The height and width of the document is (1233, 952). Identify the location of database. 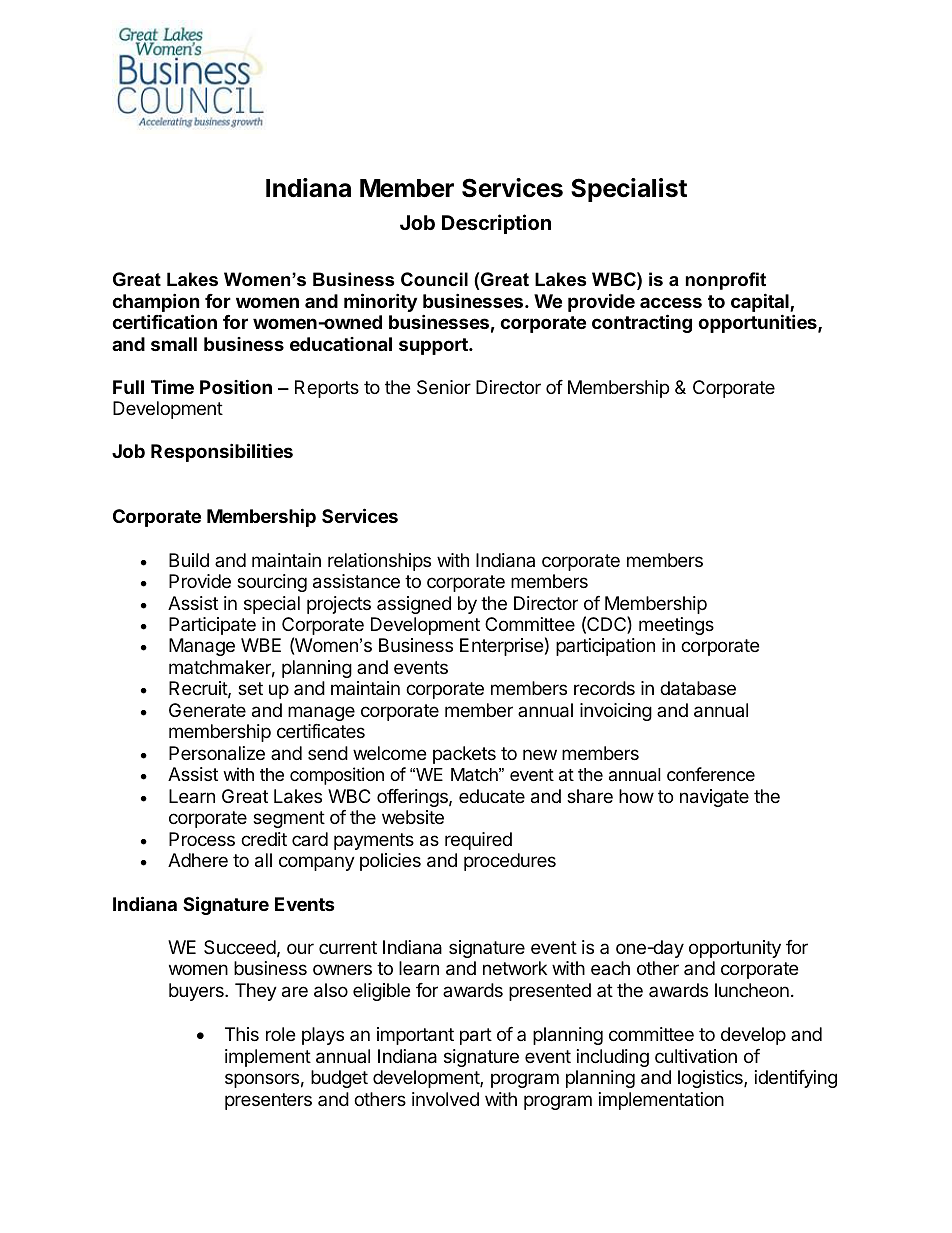
(698, 688).
